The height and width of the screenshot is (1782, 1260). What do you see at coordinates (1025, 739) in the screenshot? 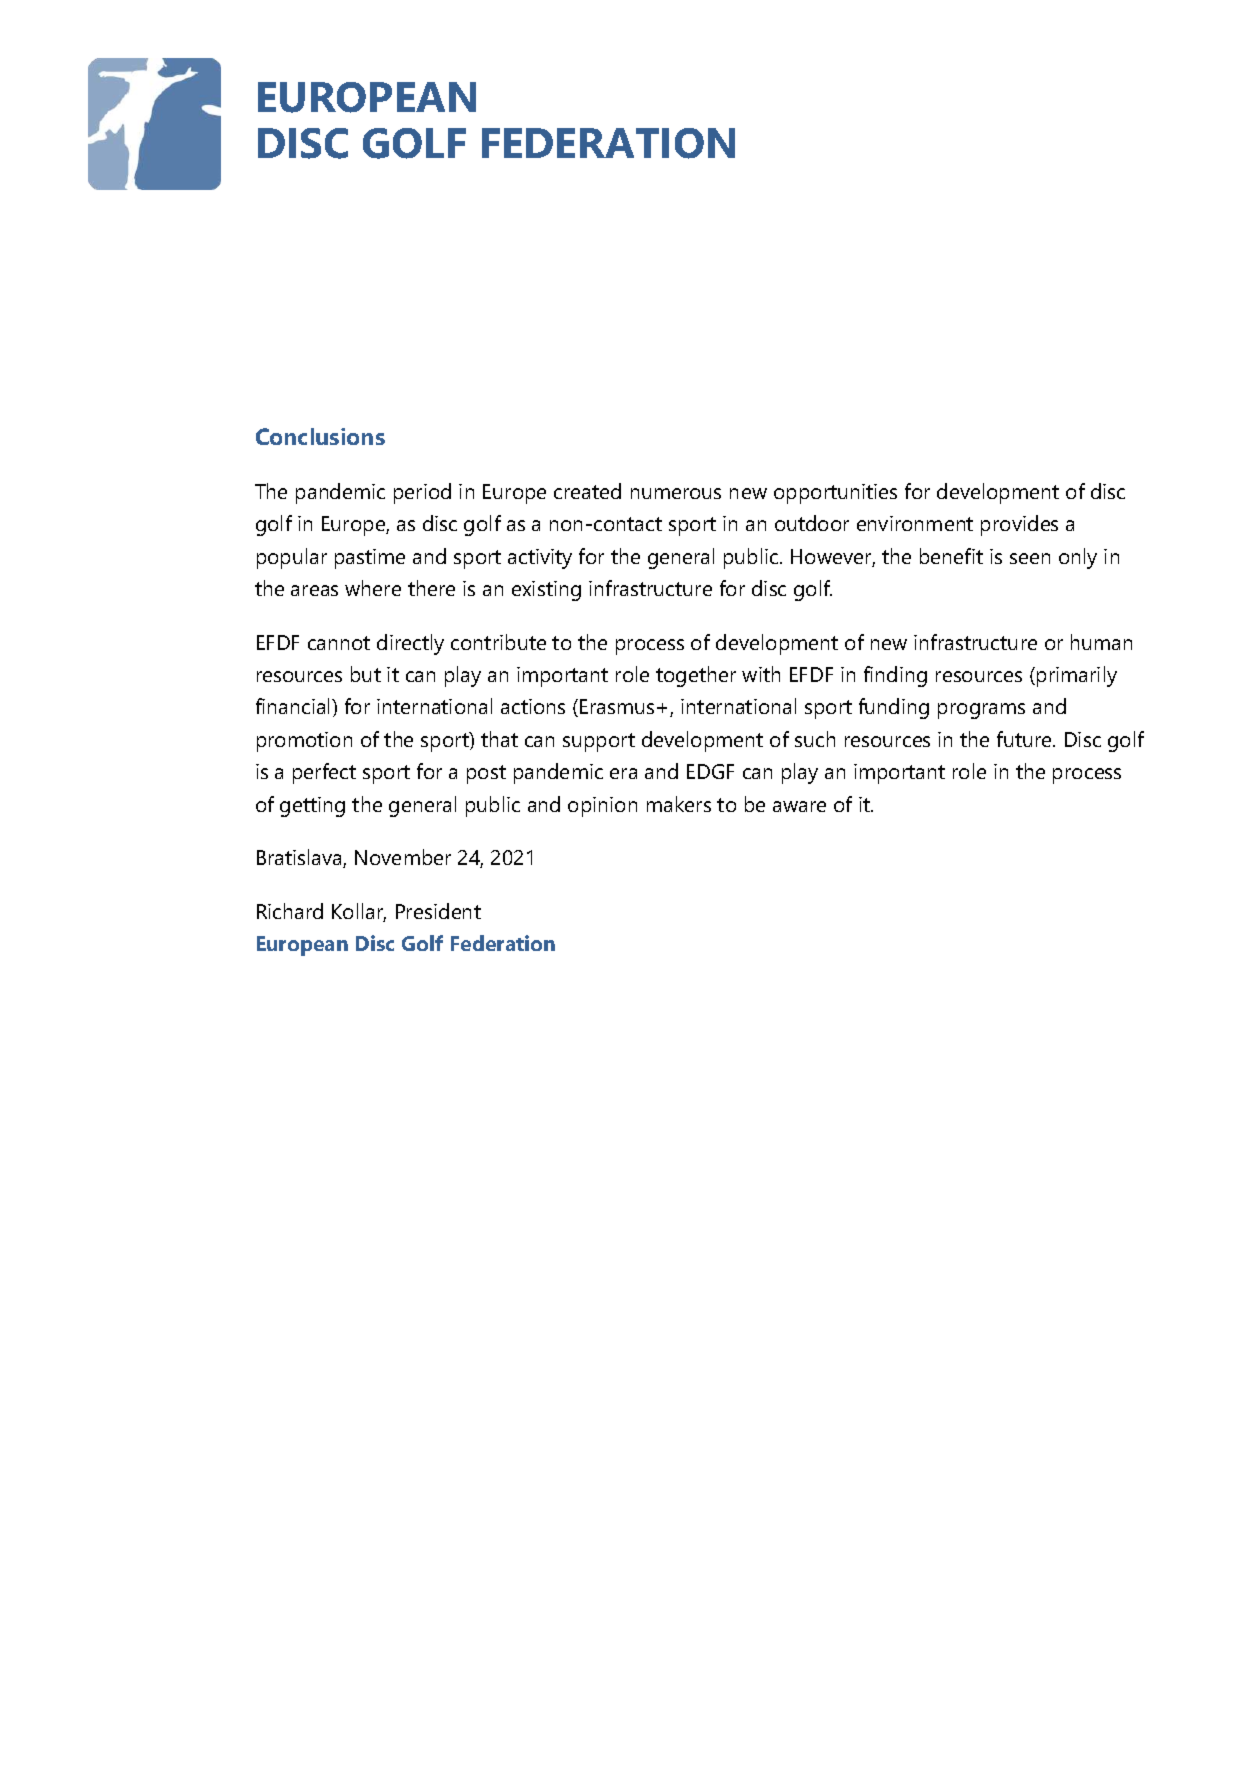
I see `future` at bounding box center [1025, 739].
